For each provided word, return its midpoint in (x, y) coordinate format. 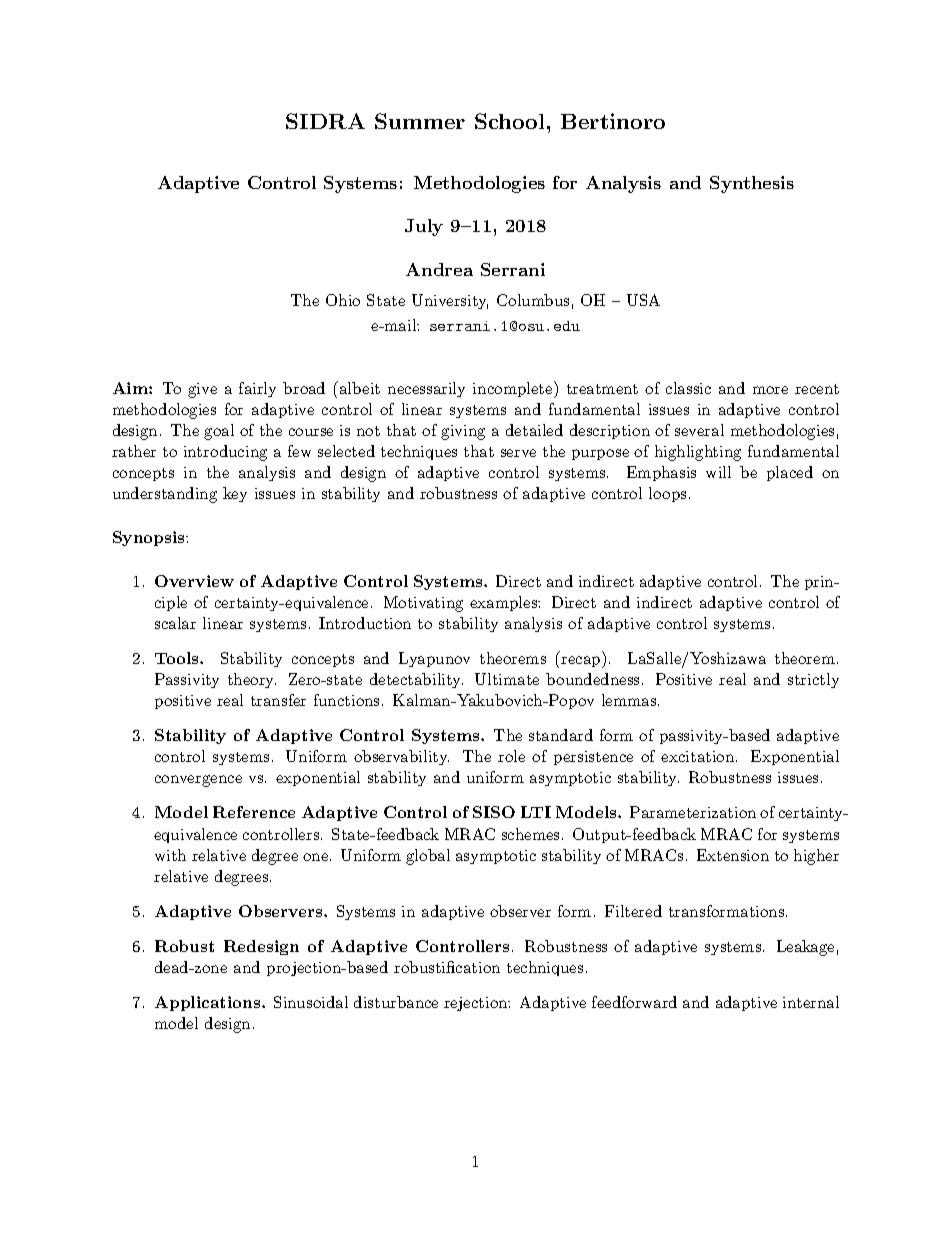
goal (219, 432)
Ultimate (507, 679)
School (509, 121)
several (699, 430)
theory (252, 680)
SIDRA (325, 121)
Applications (209, 1003)
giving (463, 432)
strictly (813, 680)
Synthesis (752, 184)
